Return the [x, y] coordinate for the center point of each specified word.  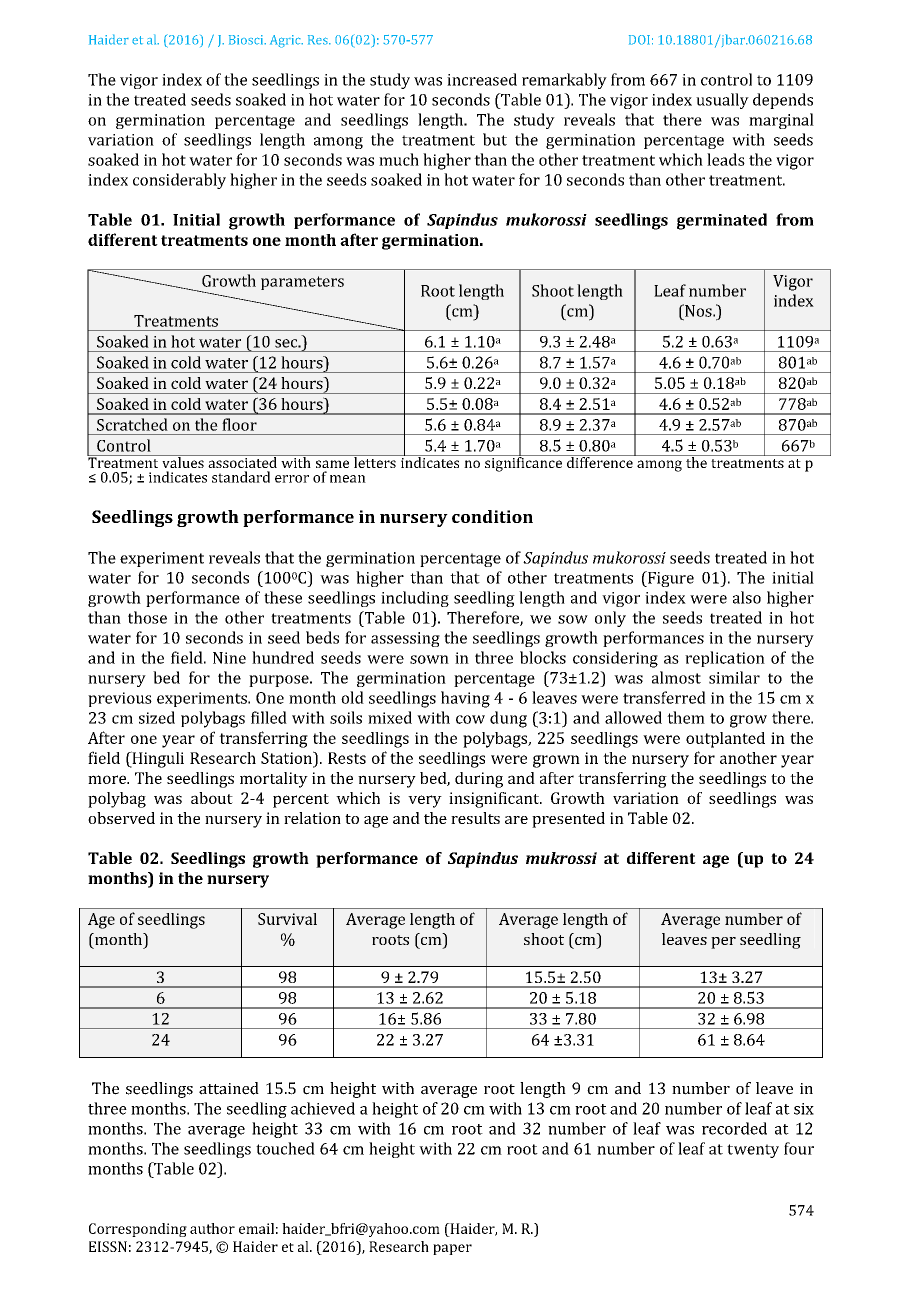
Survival [287, 919]
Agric [286, 41]
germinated [722, 221]
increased [482, 79]
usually [722, 101]
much [399, 159]
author [212, 1228]
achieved [323, 1108]
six [804, 1109]
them [686, 717]
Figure [670, 579]
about [212, 798]
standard [241, 477]
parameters [302, 283]
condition [492, 516]
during [479, 780]
